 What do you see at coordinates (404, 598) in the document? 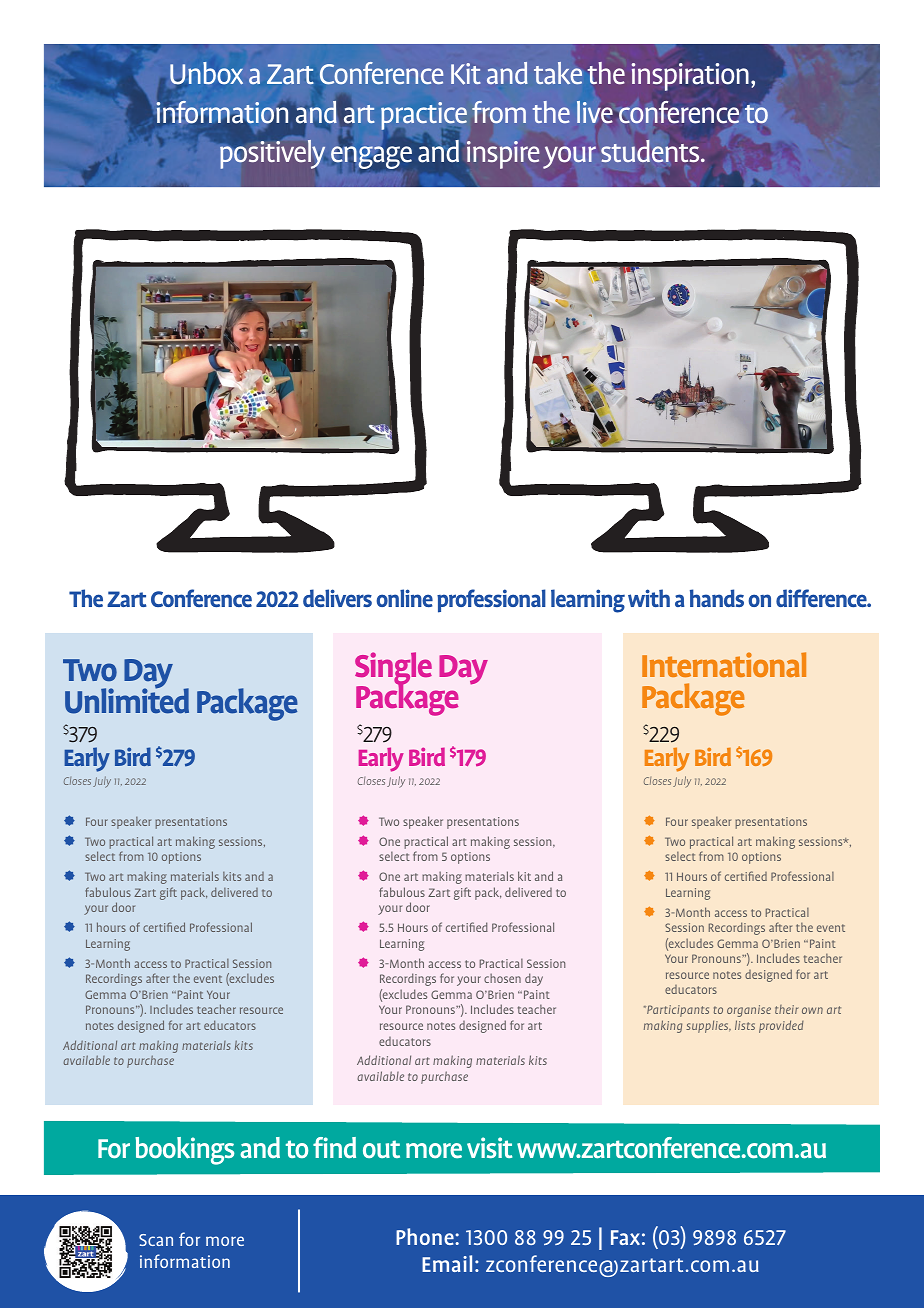
I see `online` at bounding box center [404, 598].
